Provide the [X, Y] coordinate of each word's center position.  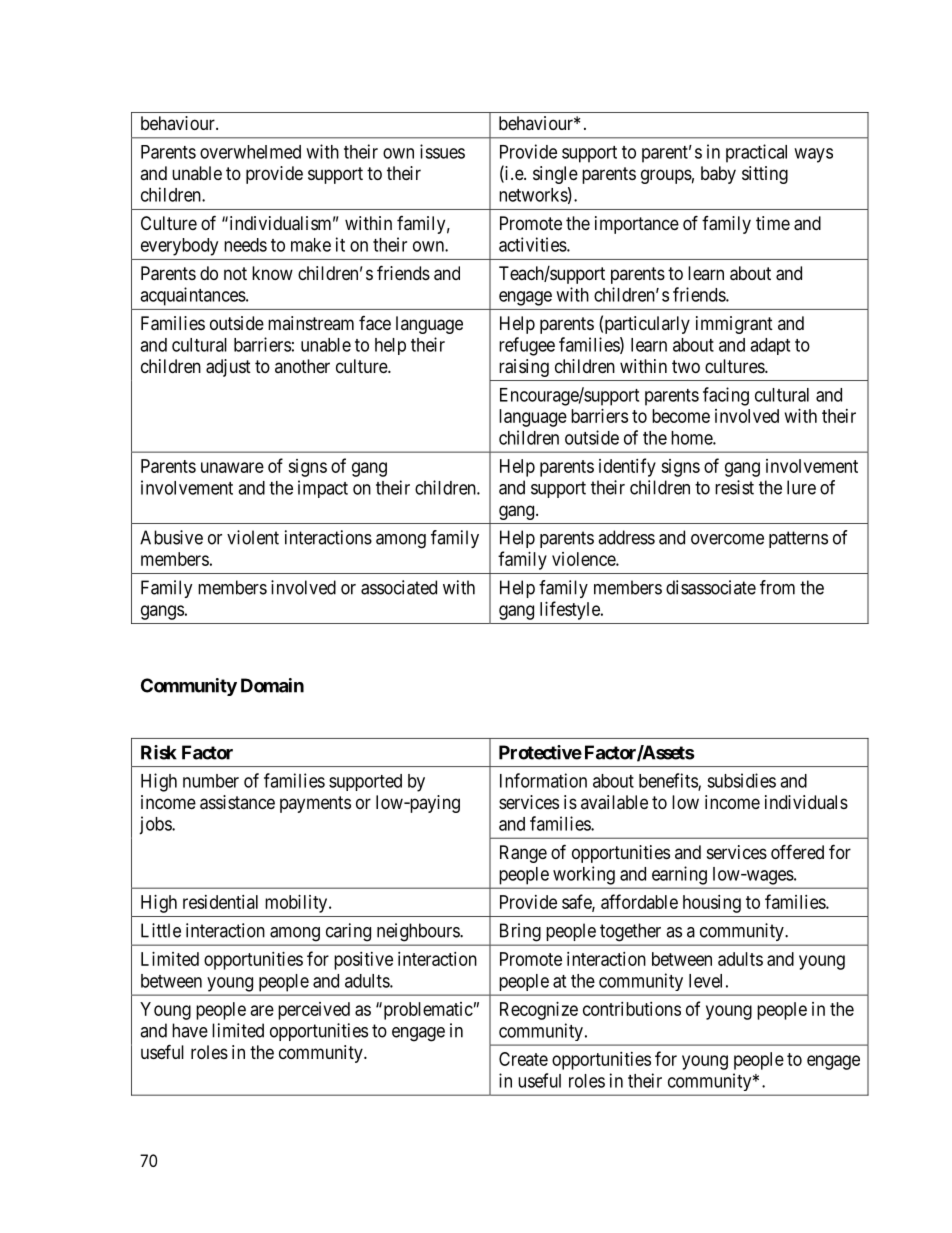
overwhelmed [250, 152]
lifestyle [571, 610]
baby [718, 175]
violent [253, 537]
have [190, 1030]
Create [523, 1059]
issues [442, 151]
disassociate [711, 587]
